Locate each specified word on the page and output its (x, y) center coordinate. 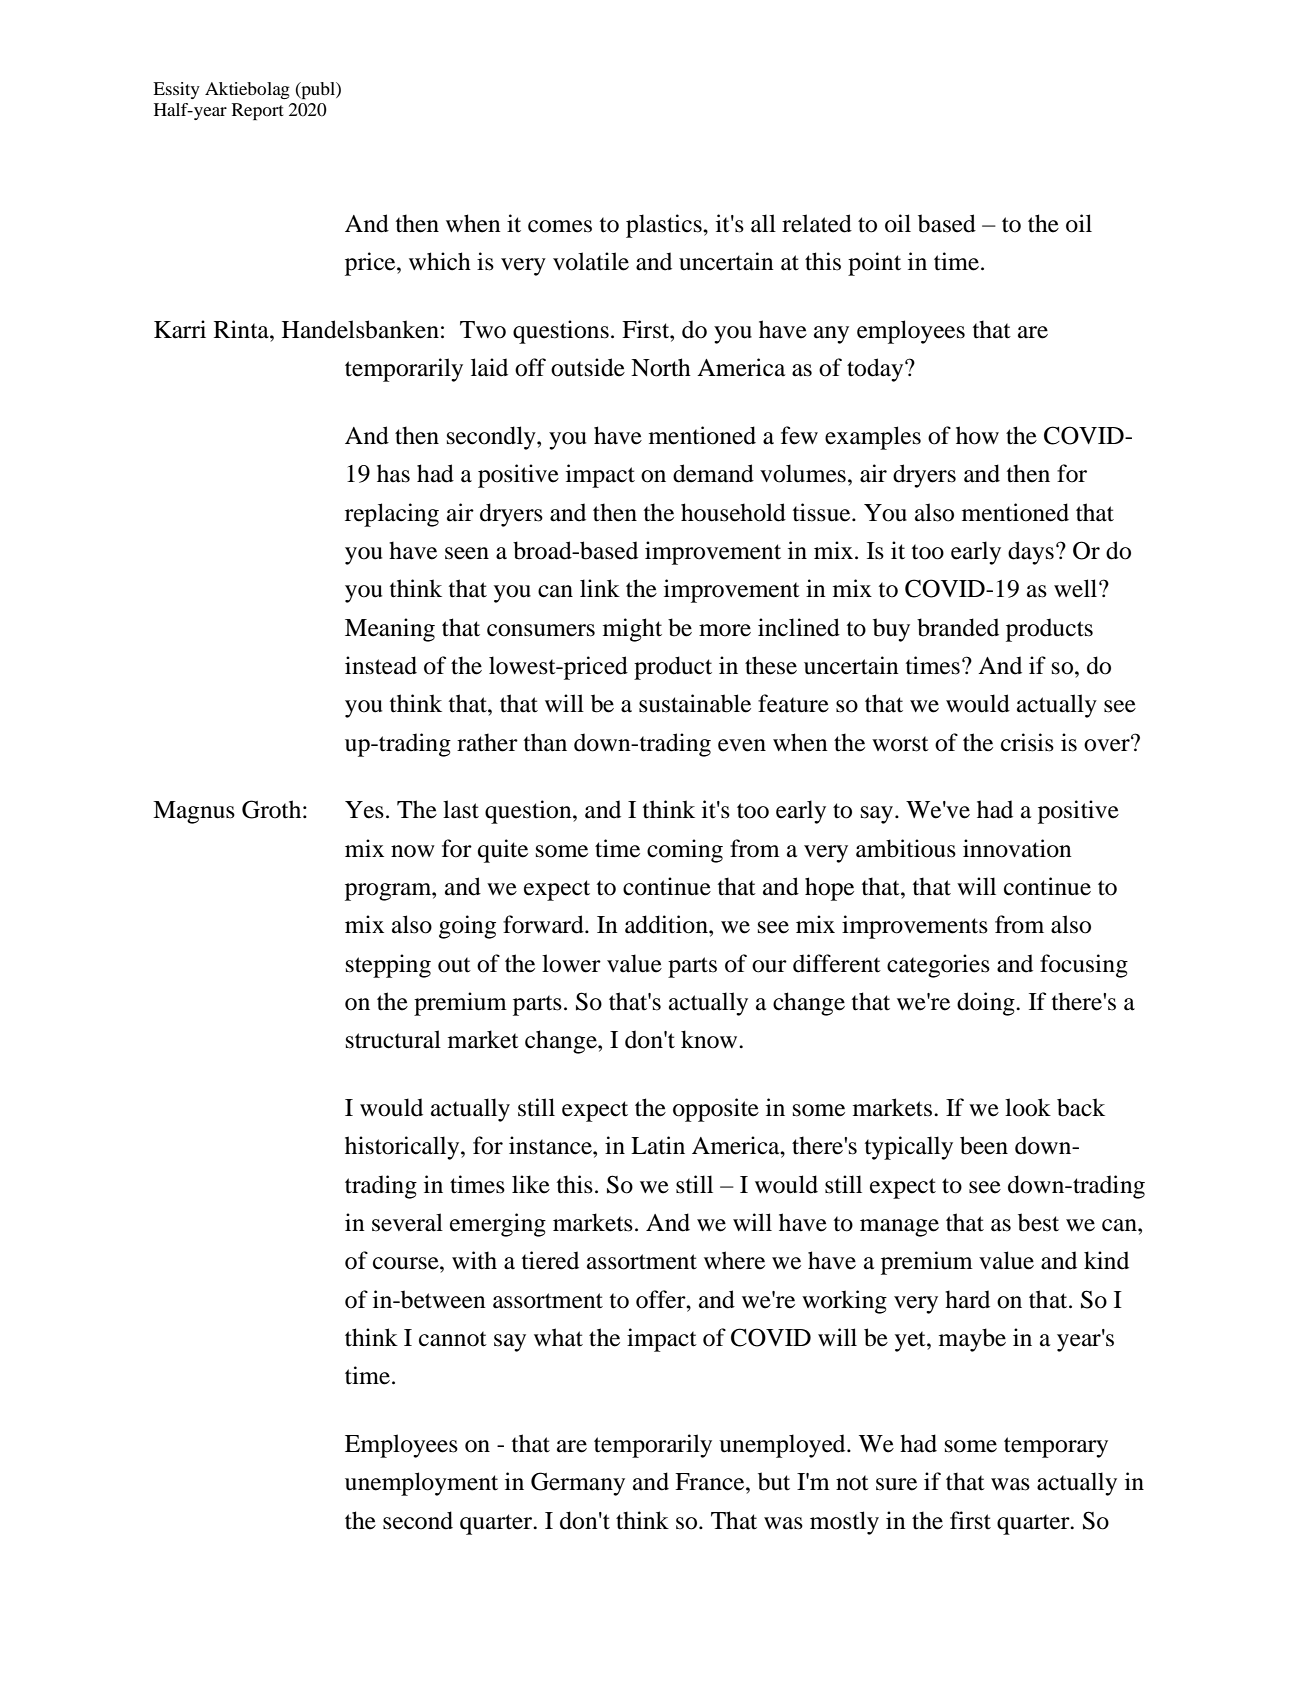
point (874, 264)
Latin (658, 1145)
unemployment (421, 1484)
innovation (1017, 848)
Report (258, 111)
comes (560, 226)
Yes (364, 810)
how (977, 435)
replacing (392, 515)
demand (713, 473)
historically (403, 1148)
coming (685, 851)
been (984, 1145)
